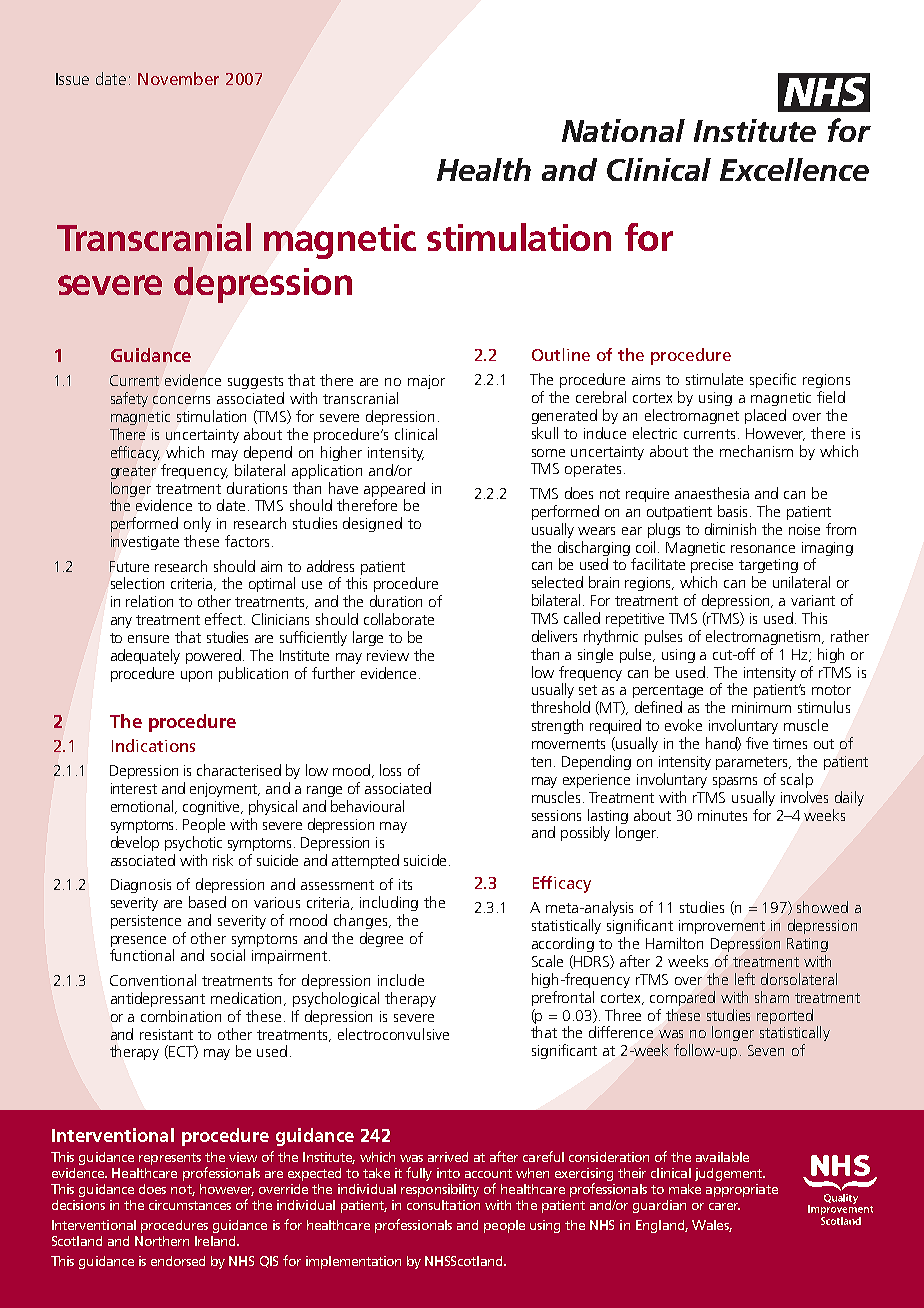  Describe the element at coordinates (773, 380) in the screenshot. I see `specific` at that location.
